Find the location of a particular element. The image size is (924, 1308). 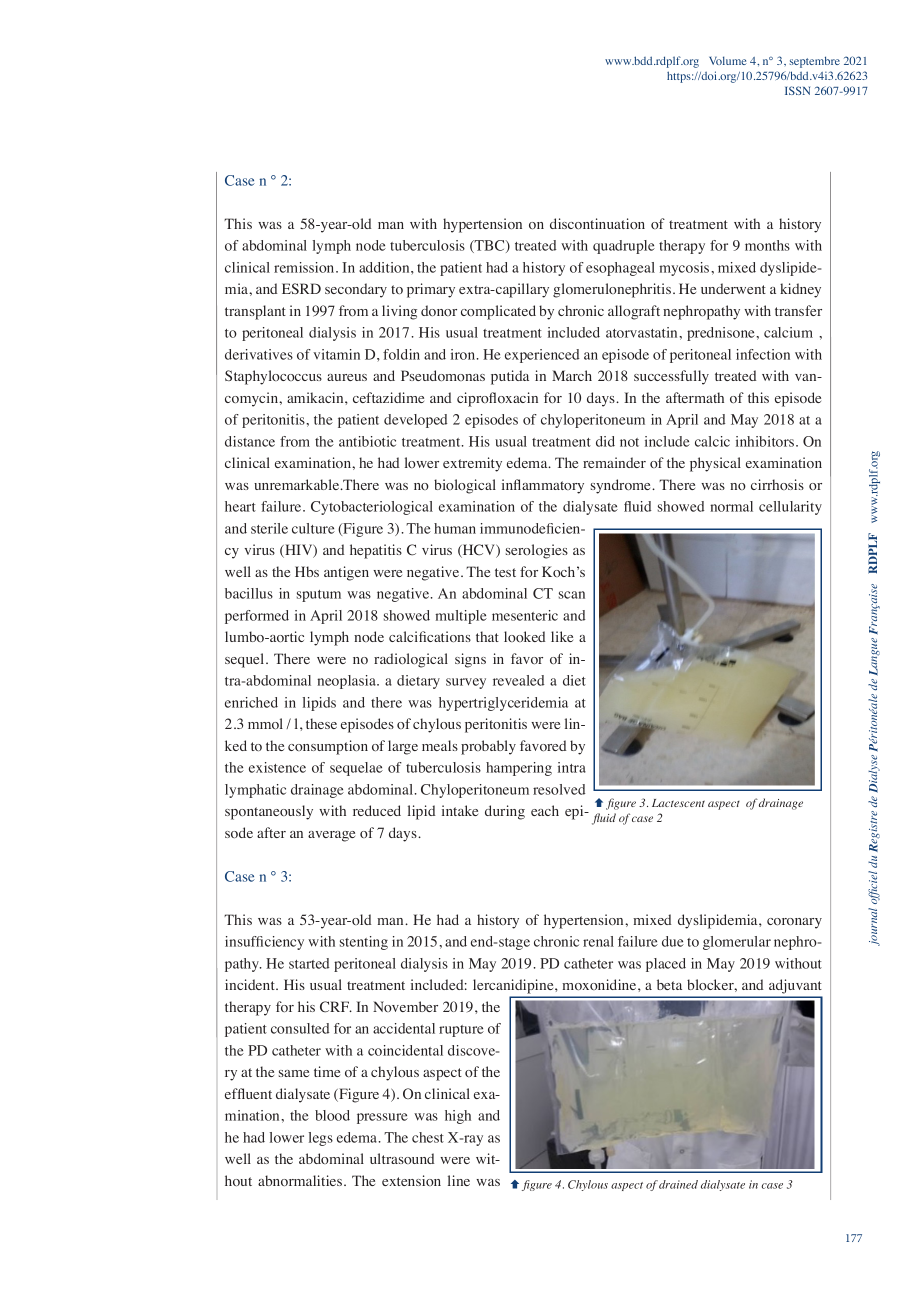

spontaneously is located at coordinates (269, 812).
